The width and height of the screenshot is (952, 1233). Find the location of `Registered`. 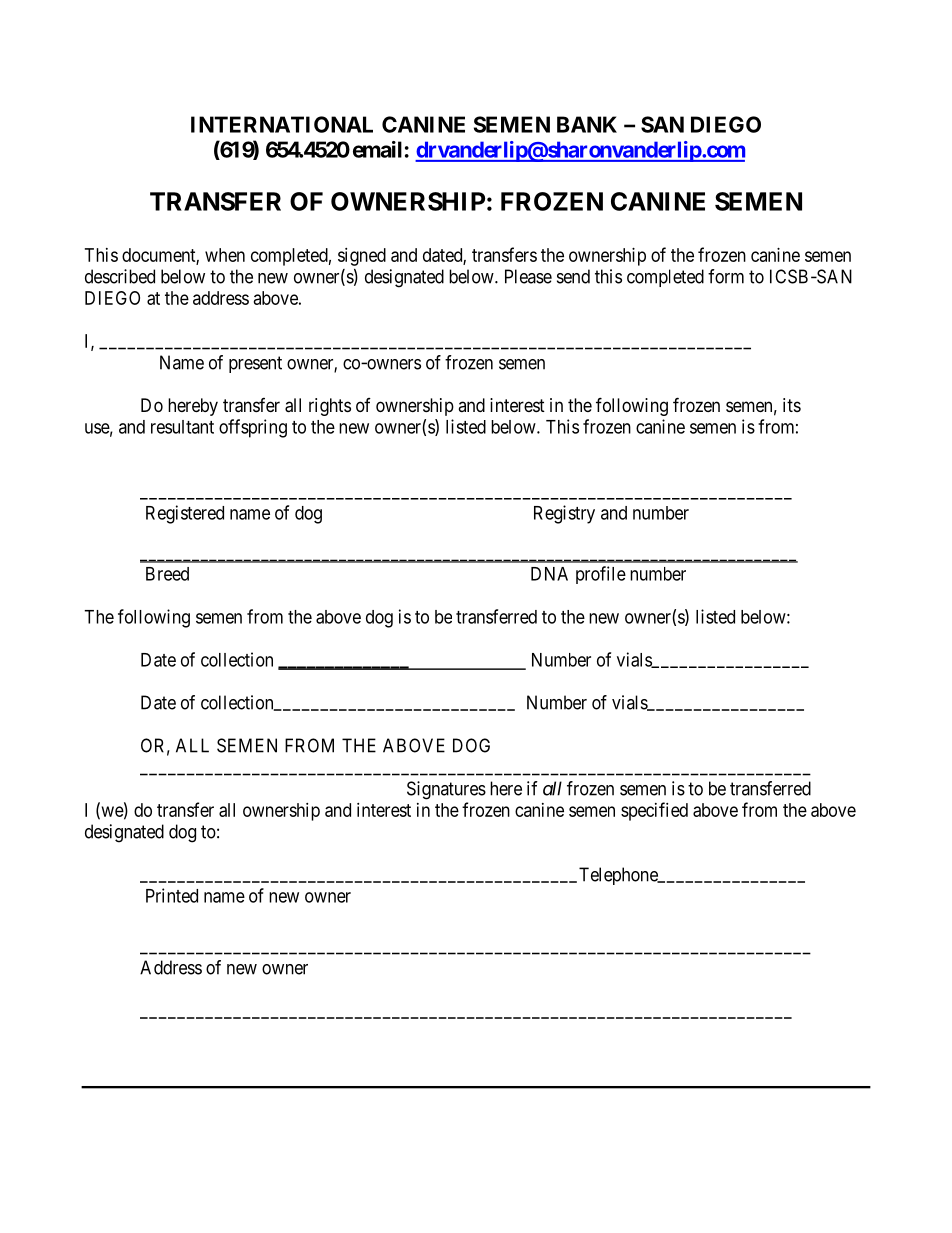

Registered is located at coordinates (185, 514).
